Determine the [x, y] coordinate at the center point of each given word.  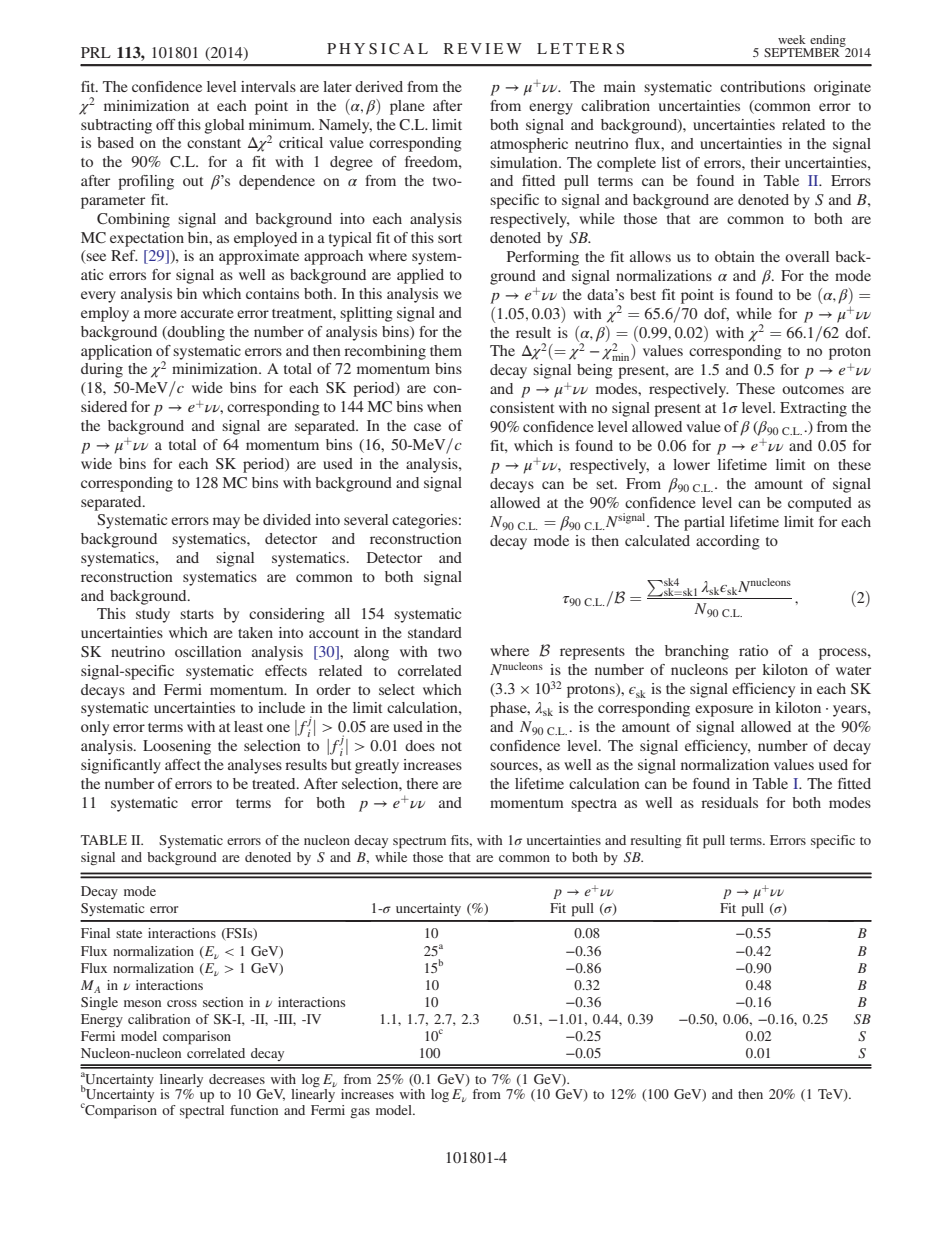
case [427, 427]
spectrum [419, 843]
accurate [207, 313]
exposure [724, 711]
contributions [762, 86]
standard [435, 632]
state [129, 934]
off [165, 124]
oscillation [208, 651]
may [226, 523]
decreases [237, 1079]
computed [820, 504]
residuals [729, 802]
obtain [735, 256]
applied [420, 276]
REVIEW [483, 48]
